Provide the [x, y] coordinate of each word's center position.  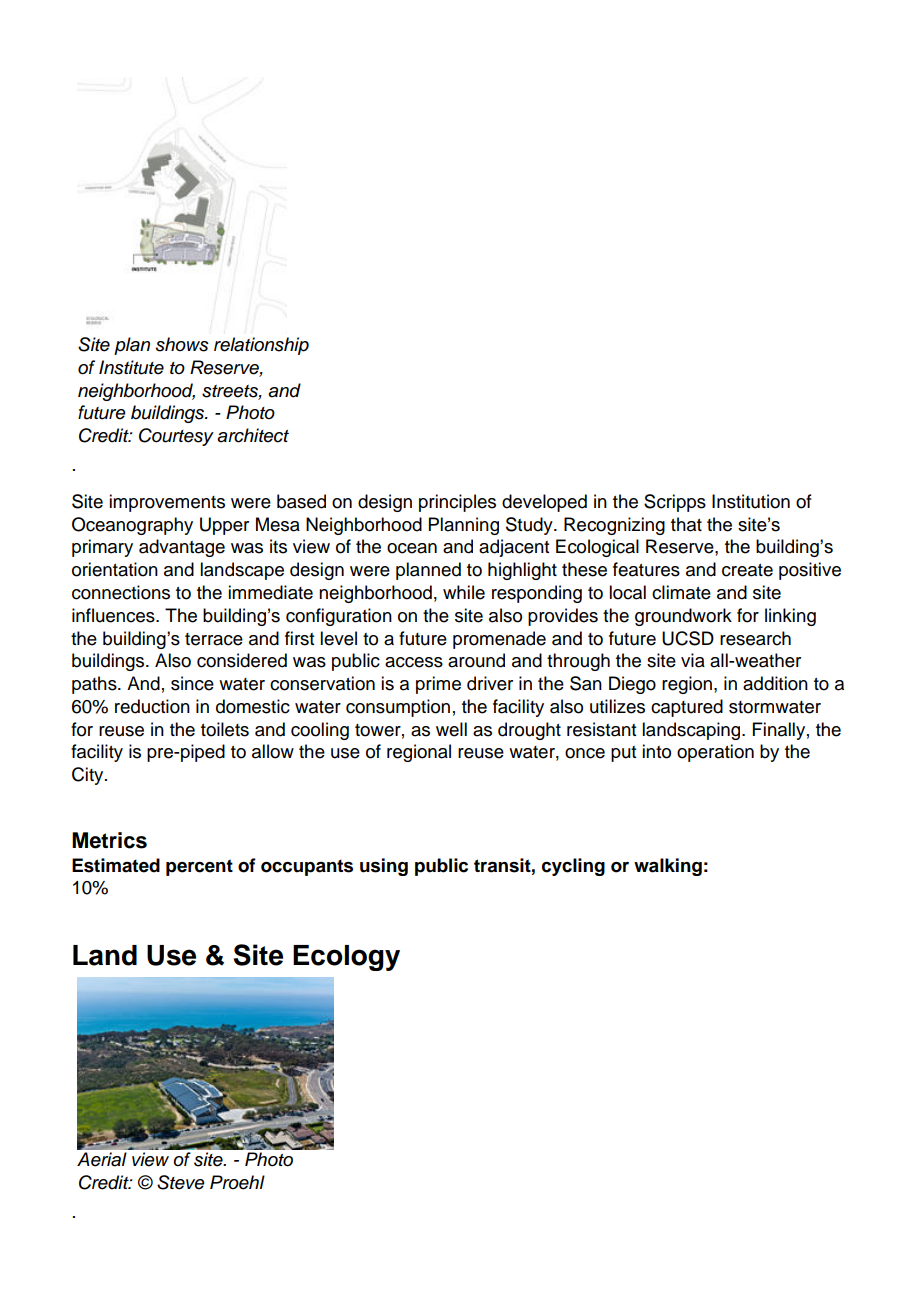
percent [199, 867]
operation [715, 753]
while [464, 592]
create [747, 570]
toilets [225, 729]
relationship [261, 346]
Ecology [346, 958]
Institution [751, 501]
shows [182, 344]
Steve [181, 1182]
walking [668, 867]
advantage [182, 548]
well [451, 729]
